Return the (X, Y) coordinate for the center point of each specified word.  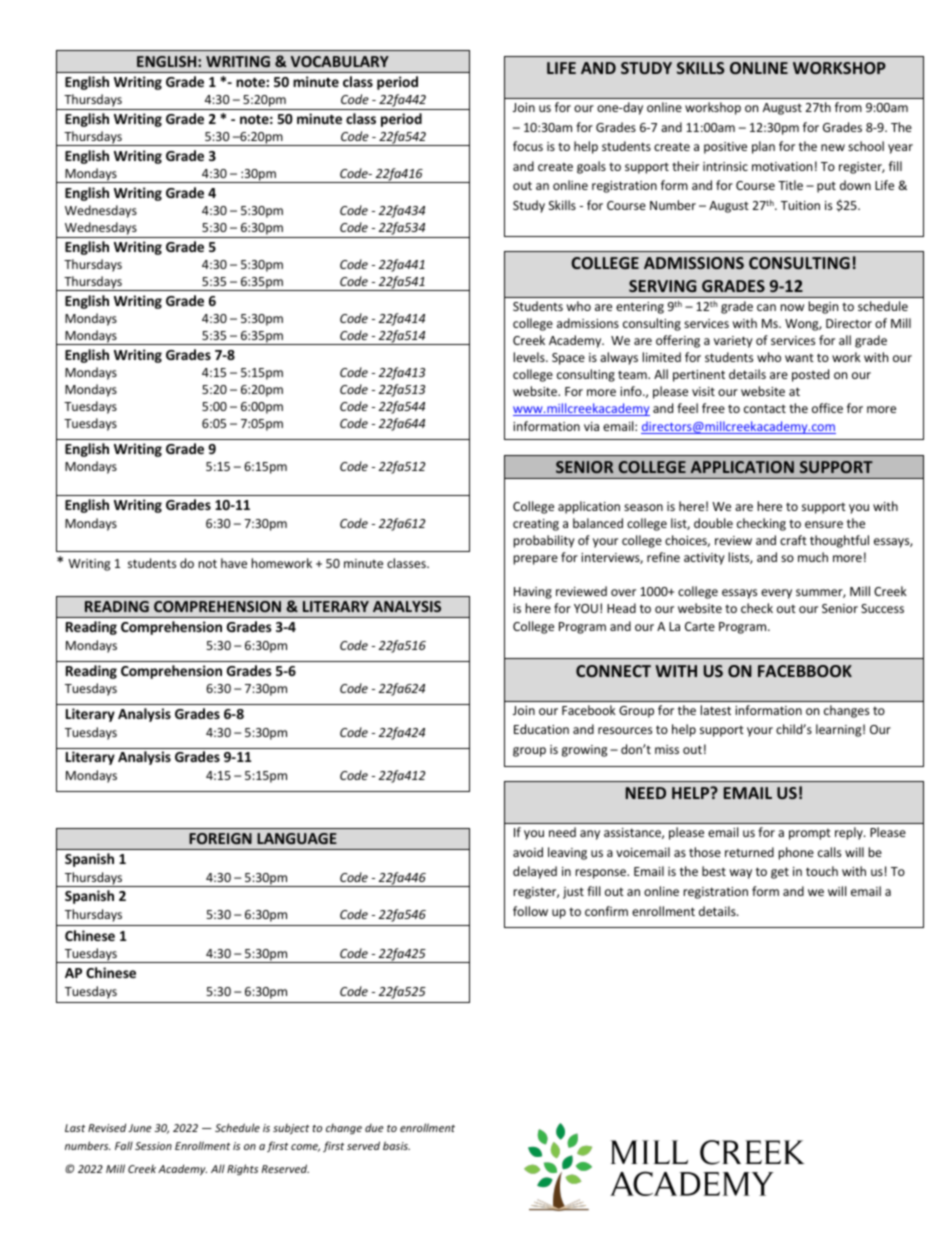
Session (153, 1146)
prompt (810, 834)
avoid (528, 852)
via (591, 426)
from (848, 107)
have (234, 563)
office (827, 408)
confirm (606, 911)
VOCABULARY (340, 61)
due (374, 1128)
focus (528, 146)
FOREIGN (220, 838)
